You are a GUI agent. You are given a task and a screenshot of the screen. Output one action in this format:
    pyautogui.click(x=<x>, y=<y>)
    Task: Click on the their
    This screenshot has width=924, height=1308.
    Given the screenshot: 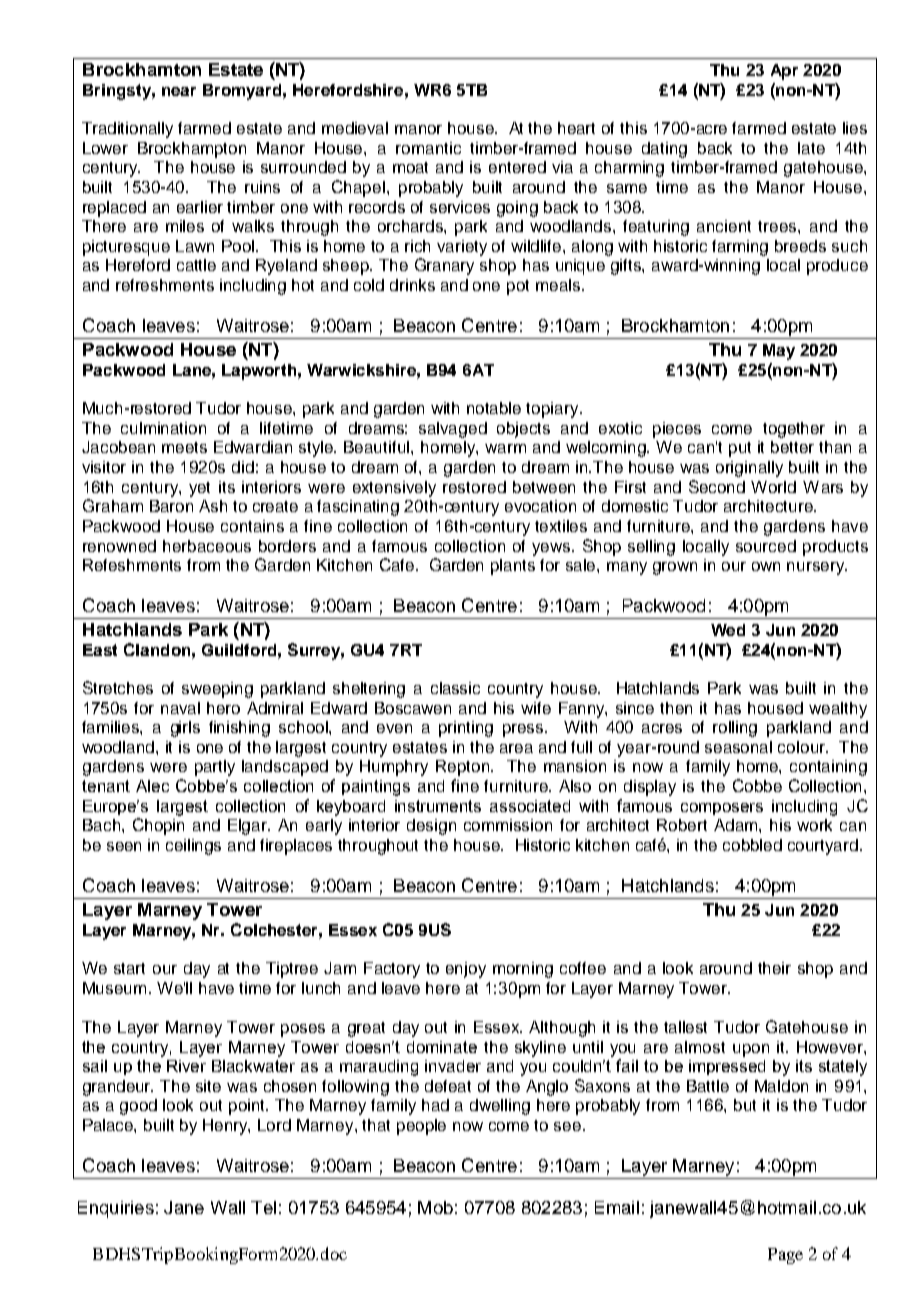 What is the action you would take?
    pyautogui.click(x=774, y=968)
